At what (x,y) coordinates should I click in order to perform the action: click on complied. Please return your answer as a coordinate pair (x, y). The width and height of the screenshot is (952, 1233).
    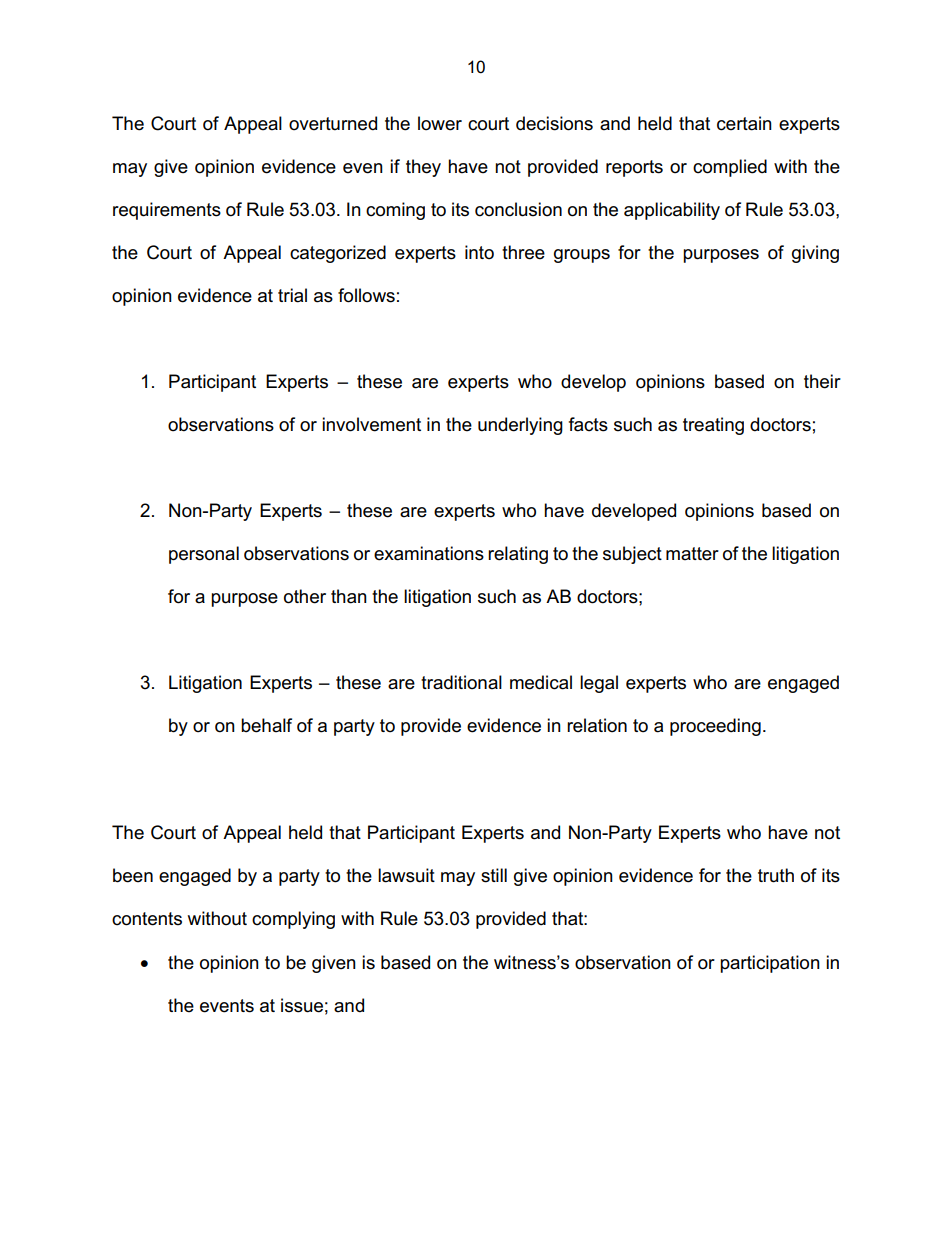
    Looking at the image, I should click on (730, 168).
